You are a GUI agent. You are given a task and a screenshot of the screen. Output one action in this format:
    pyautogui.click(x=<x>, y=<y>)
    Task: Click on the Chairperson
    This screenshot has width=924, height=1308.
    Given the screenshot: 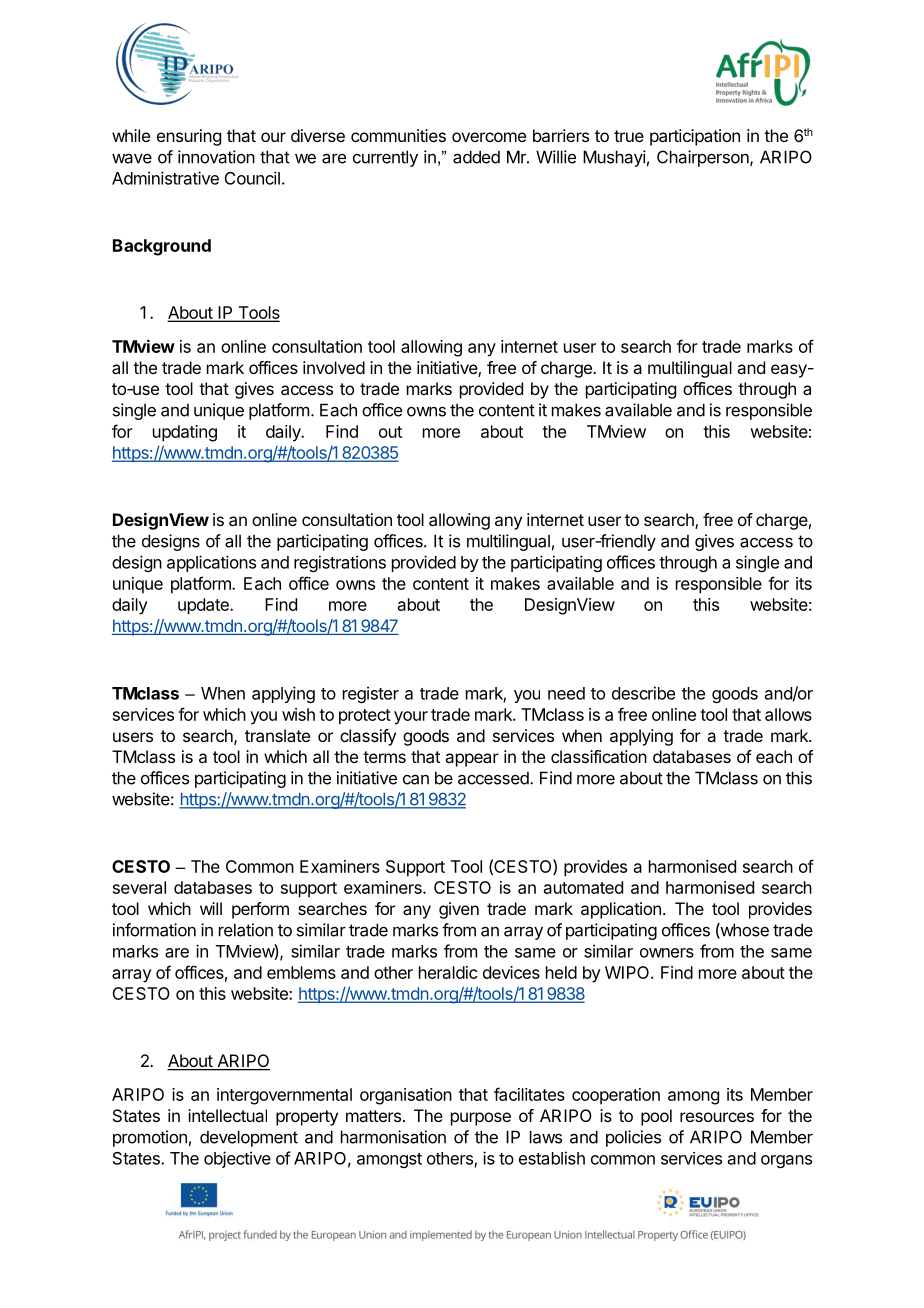 What is the action you would take?
    pyautogui.click(x=704, y=158)
